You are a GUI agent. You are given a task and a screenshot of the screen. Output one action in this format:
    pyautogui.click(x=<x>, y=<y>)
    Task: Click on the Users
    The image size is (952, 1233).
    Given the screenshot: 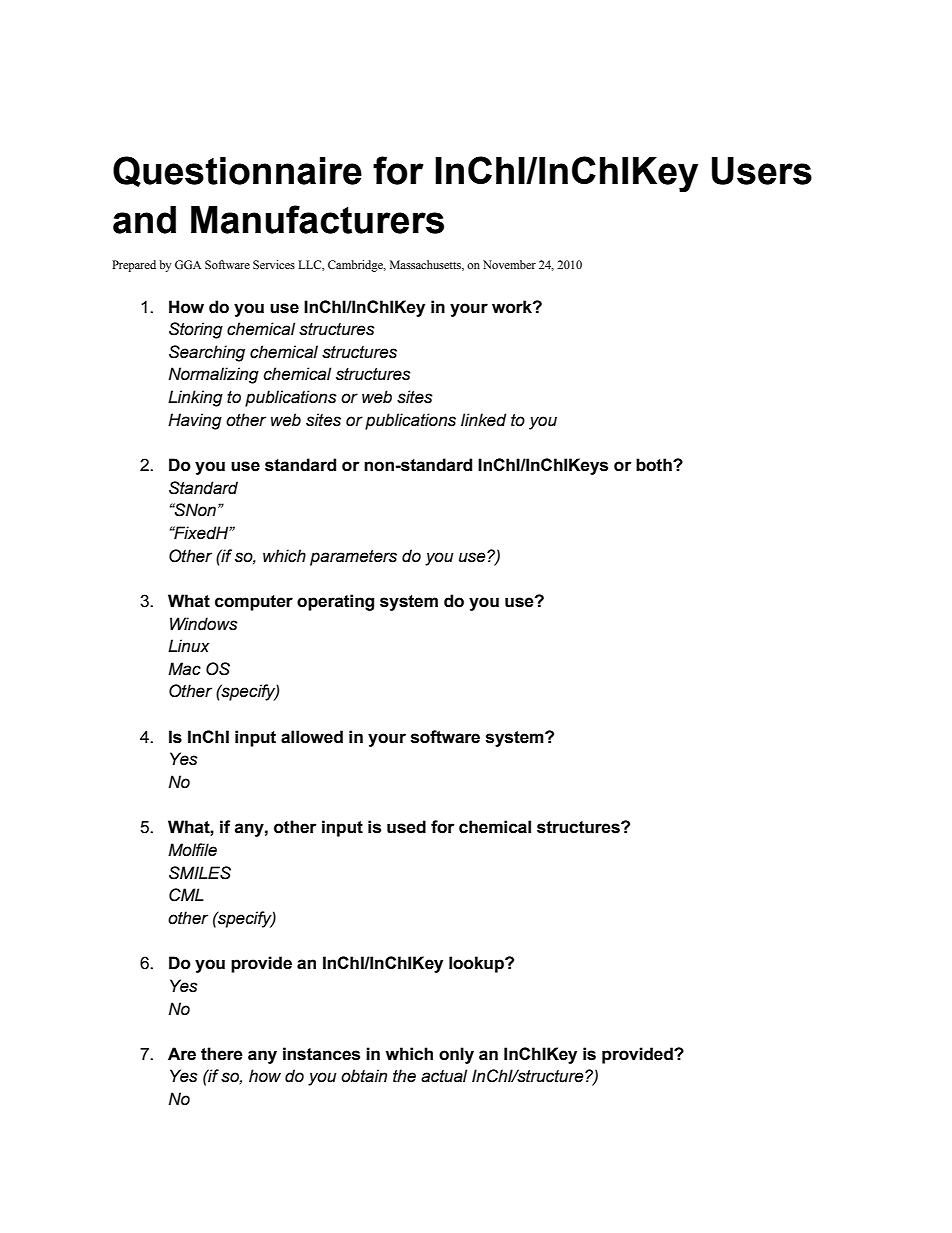 What is the action you would take?
    pyautogui.click(x=762, y=171)
